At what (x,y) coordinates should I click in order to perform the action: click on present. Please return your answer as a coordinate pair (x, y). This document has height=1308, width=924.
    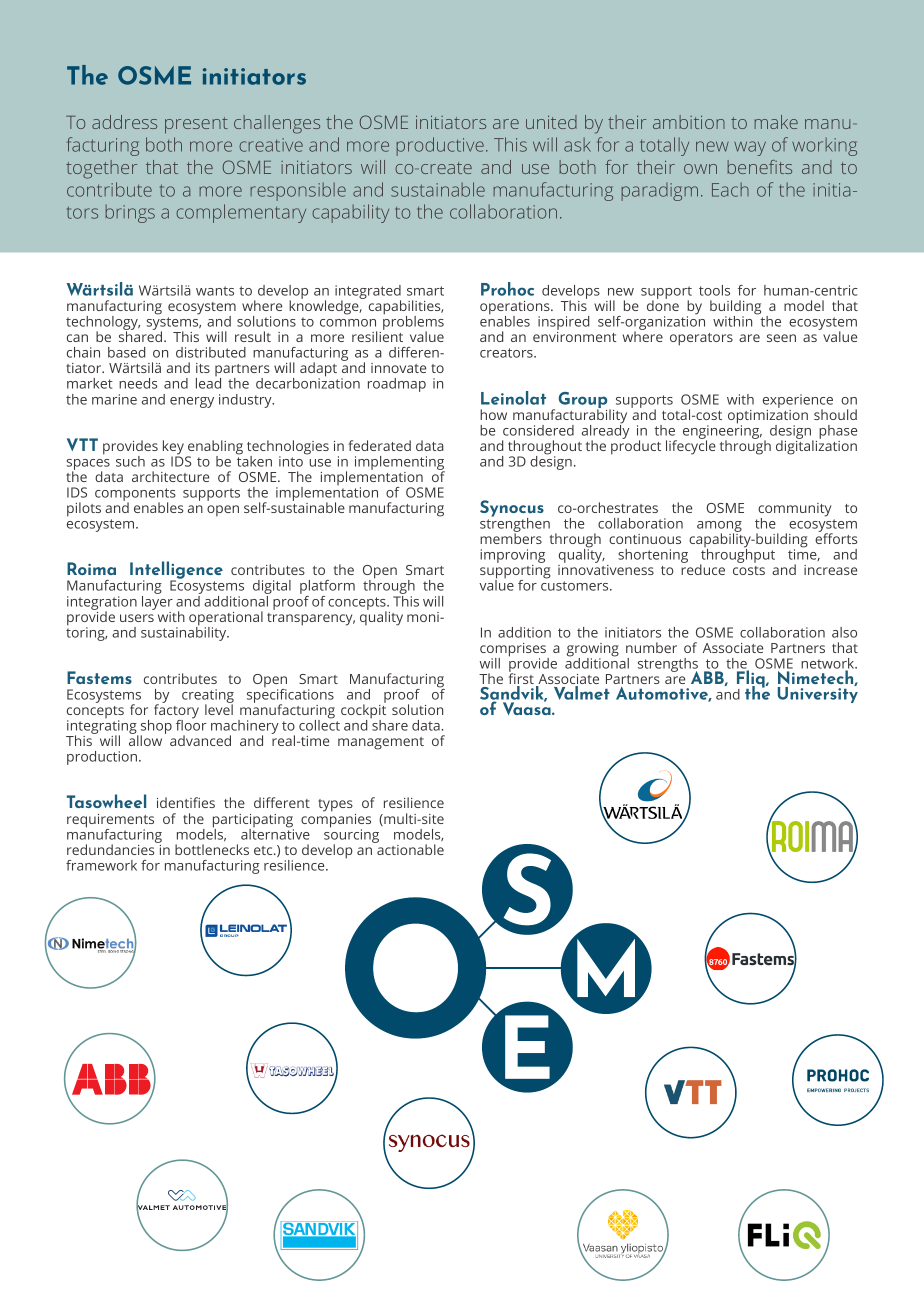
    Looking at the image, I should click on (196, 125).
